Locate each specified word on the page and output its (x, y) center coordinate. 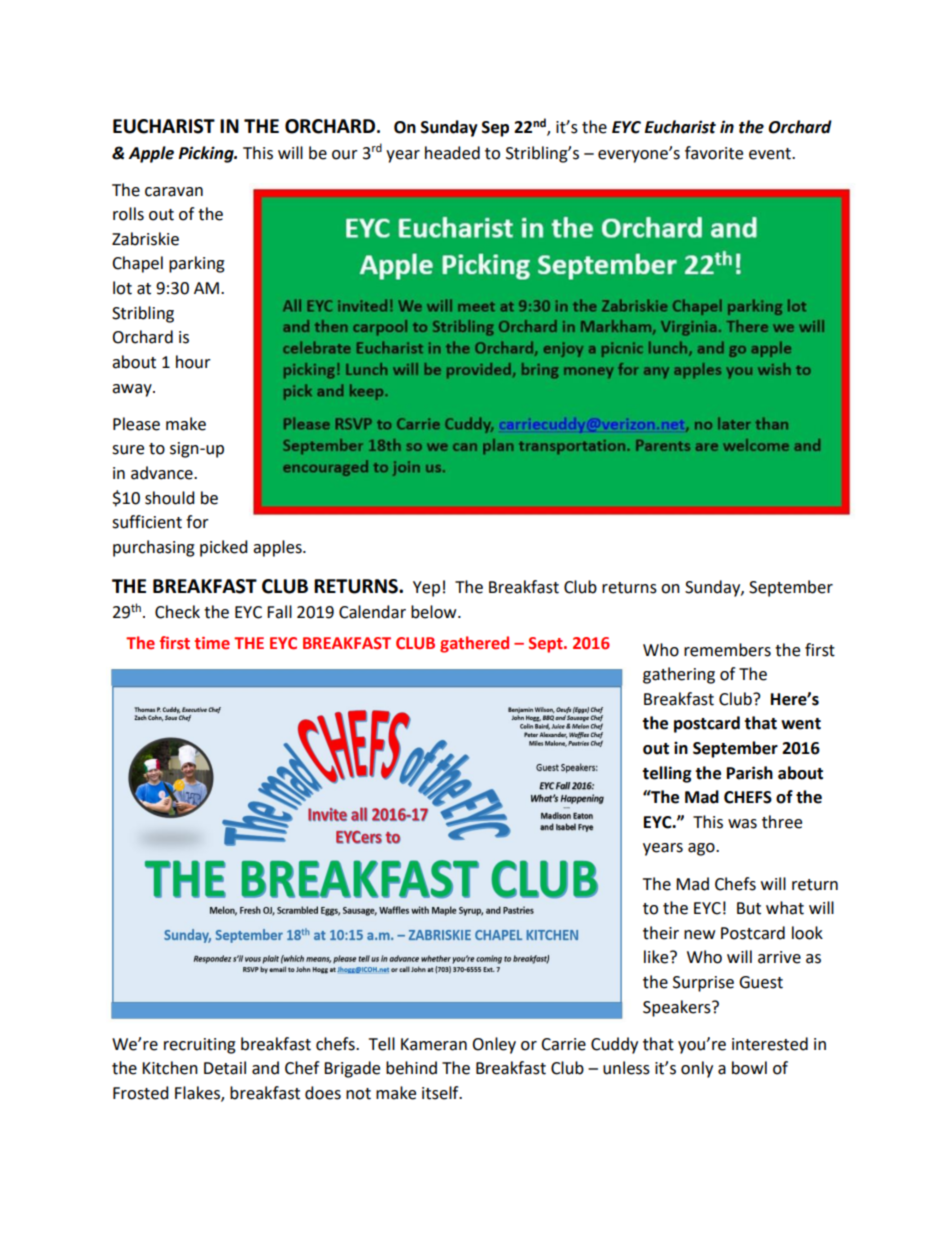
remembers (727, 650)
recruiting (200, 1046)
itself (441, 1093)
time (212, 643)
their (661, 933)
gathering (679, 675)
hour (193, 362)
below (435, 612)
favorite (714, 153)
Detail (225, 1068)
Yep (426, 589)
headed (452, 153)
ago (702, 849)
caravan (174, 192)
